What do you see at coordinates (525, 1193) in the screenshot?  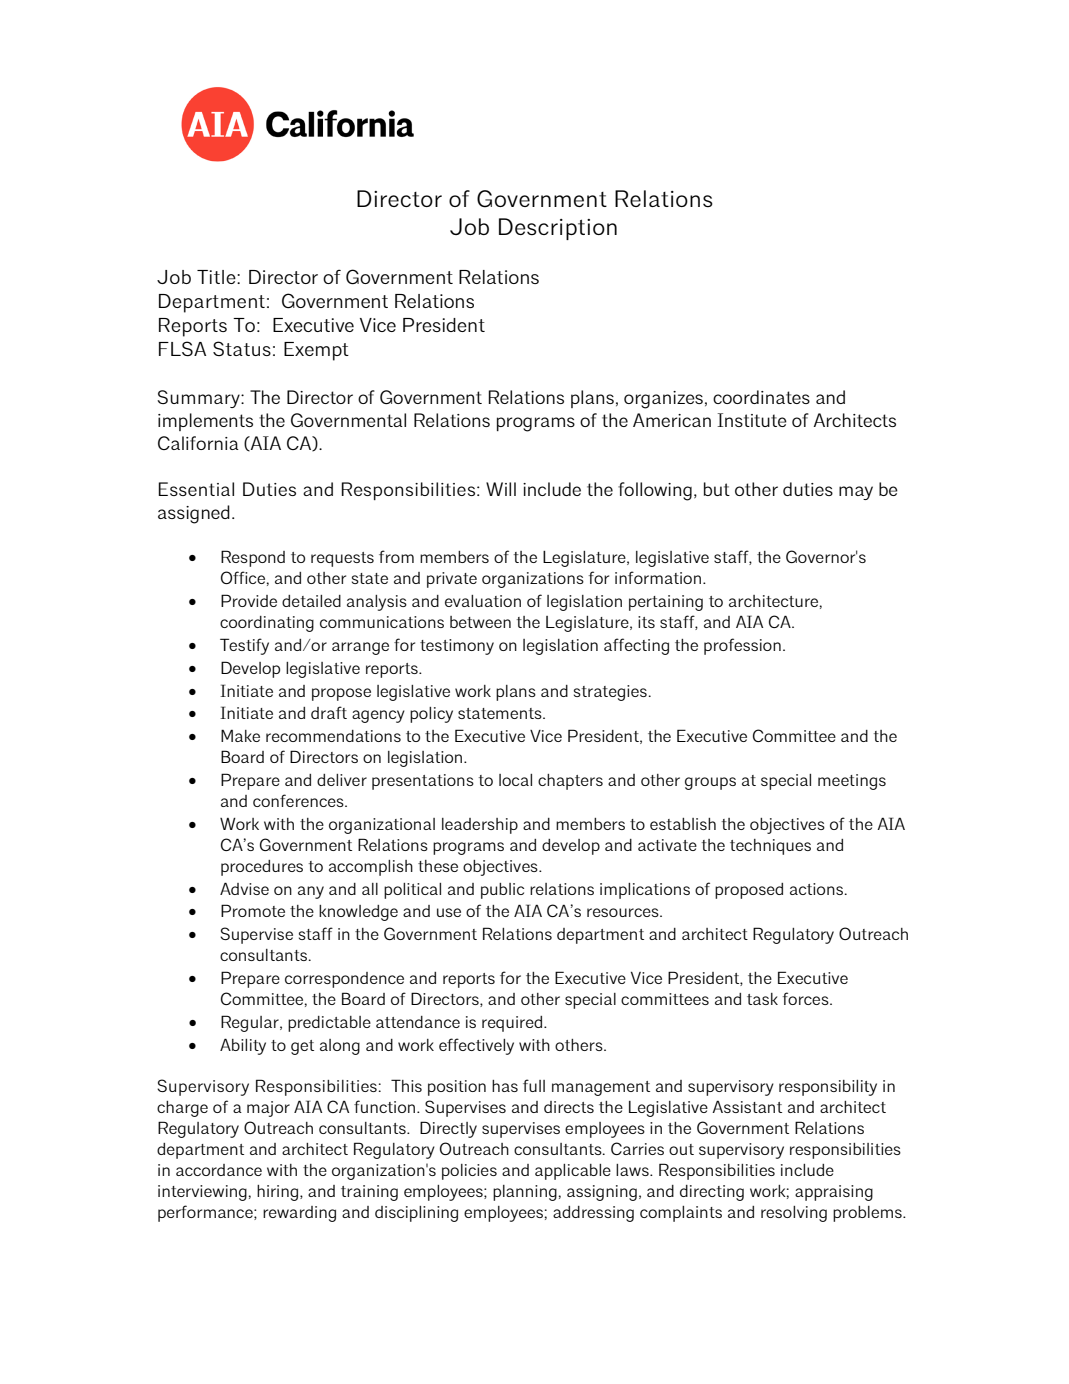 I see `planning` at bounding box center [525, 1193].
